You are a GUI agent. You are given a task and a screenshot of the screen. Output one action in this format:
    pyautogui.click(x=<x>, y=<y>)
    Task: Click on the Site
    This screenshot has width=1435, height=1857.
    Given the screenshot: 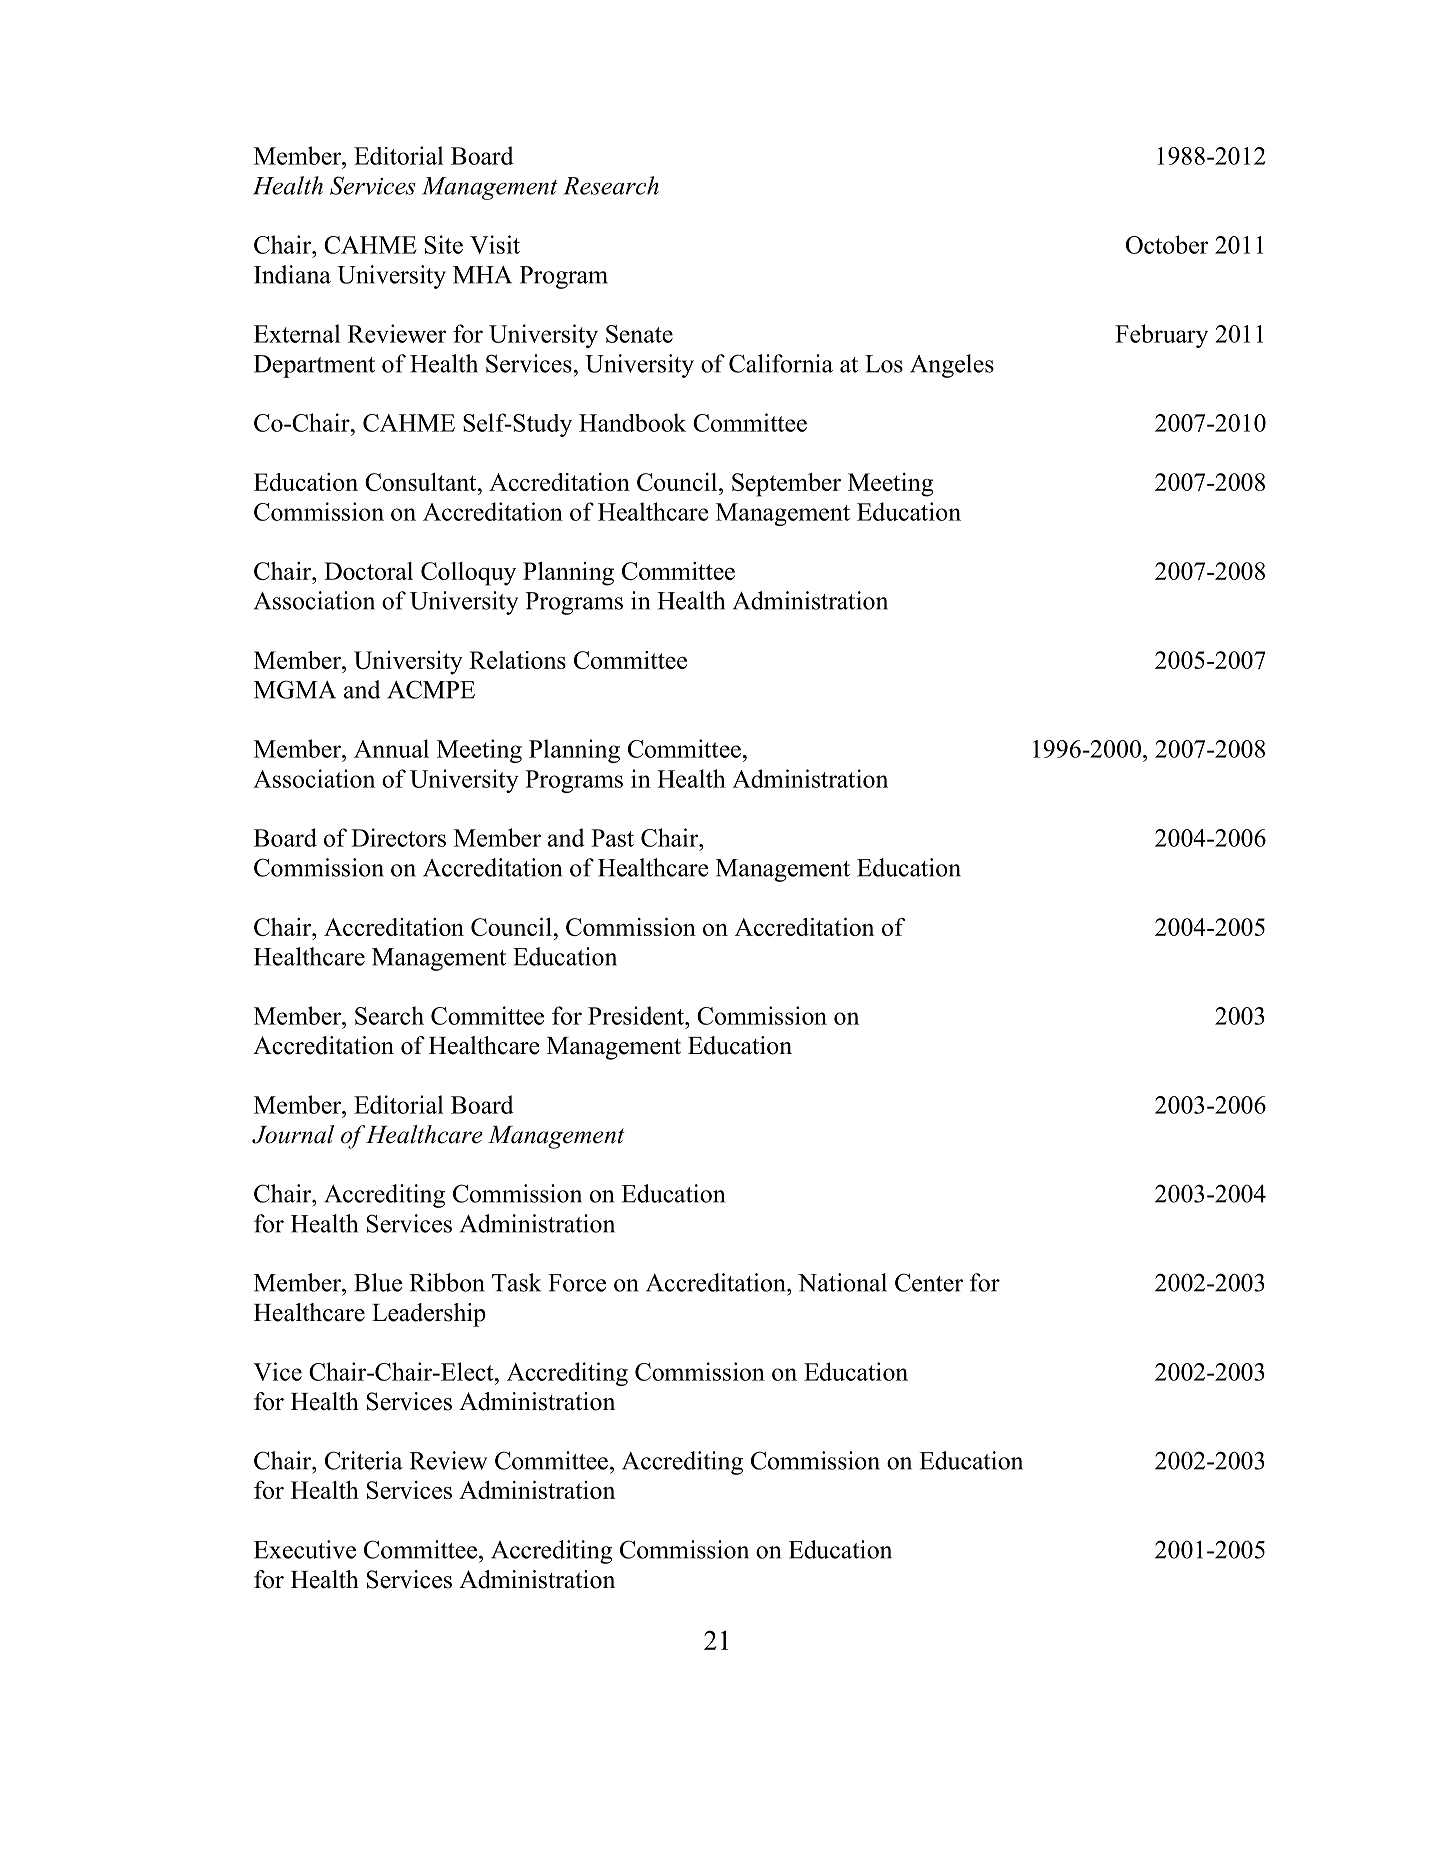 What is the action you would take?
    pyautogui.click(x=444, y=244)
